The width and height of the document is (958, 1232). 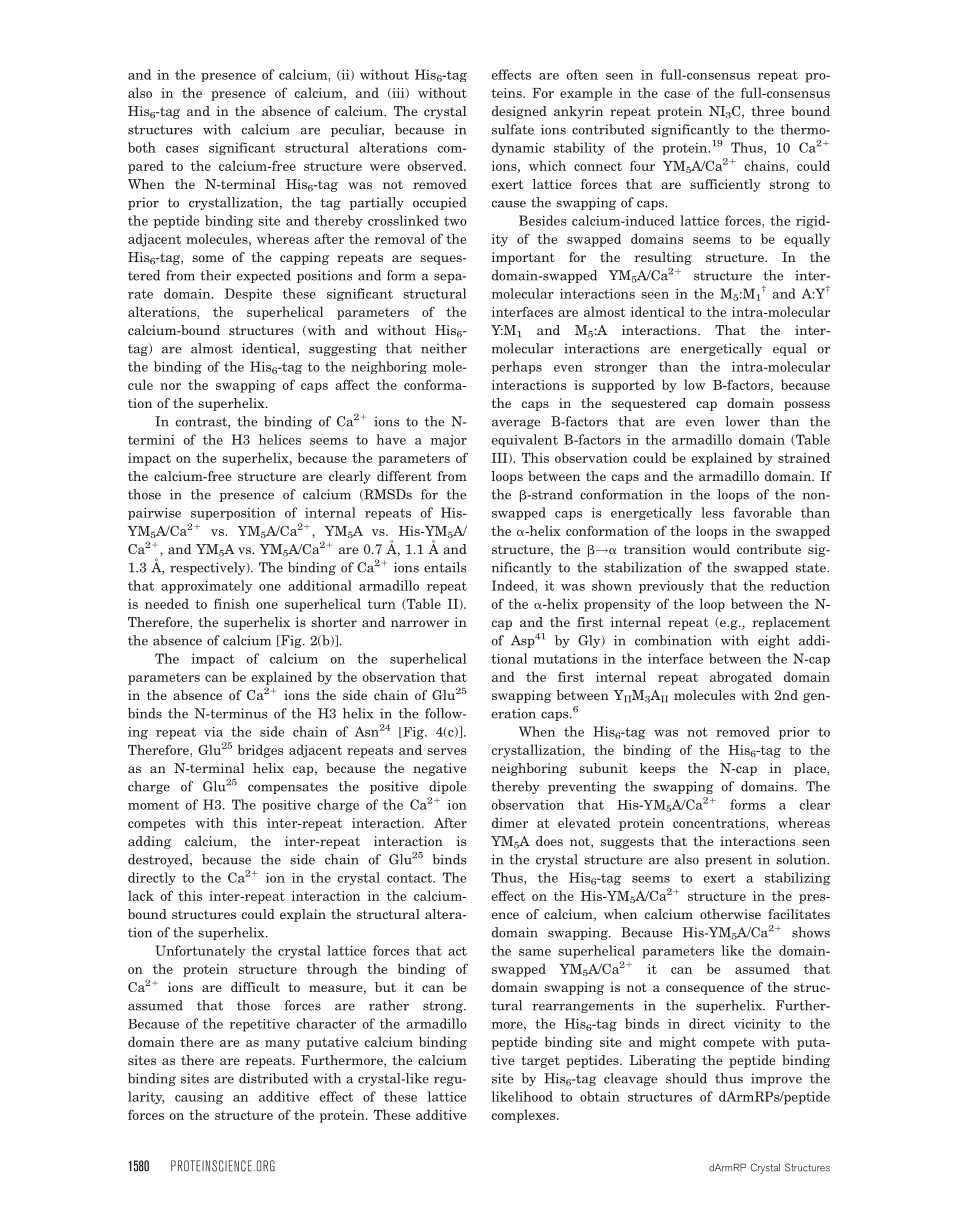 What do you see at coordinates (231, 603) in the document?
I see `finish` at bounding box center [231, 603].
